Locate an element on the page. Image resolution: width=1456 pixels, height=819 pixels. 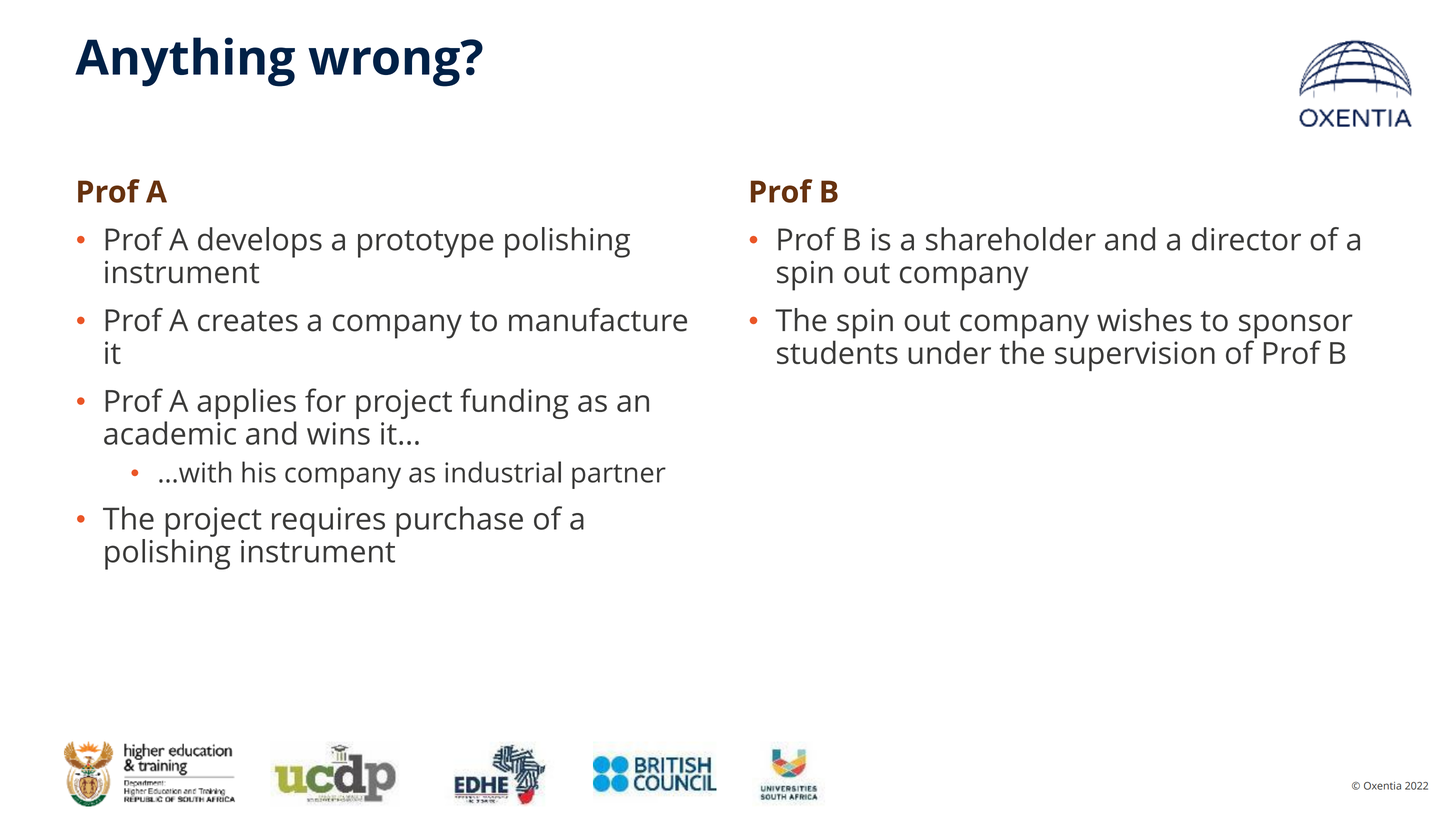
manufacture is located at coordinates (598, 320).
